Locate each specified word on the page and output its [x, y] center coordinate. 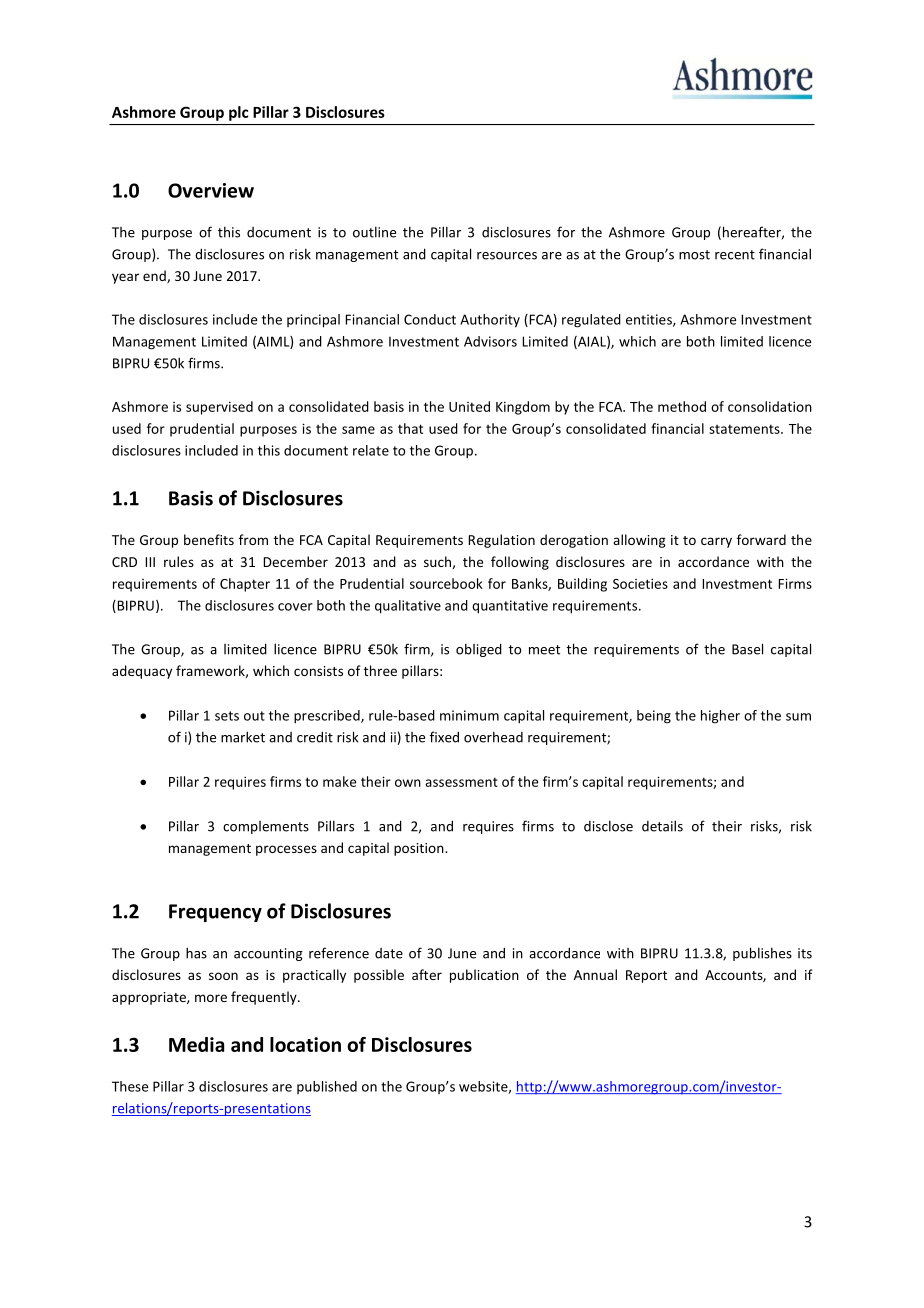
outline [374, 232]
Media [196, 1044]
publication [484, 976]
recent [735, 255]
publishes [762, 954]
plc [238, 113]
